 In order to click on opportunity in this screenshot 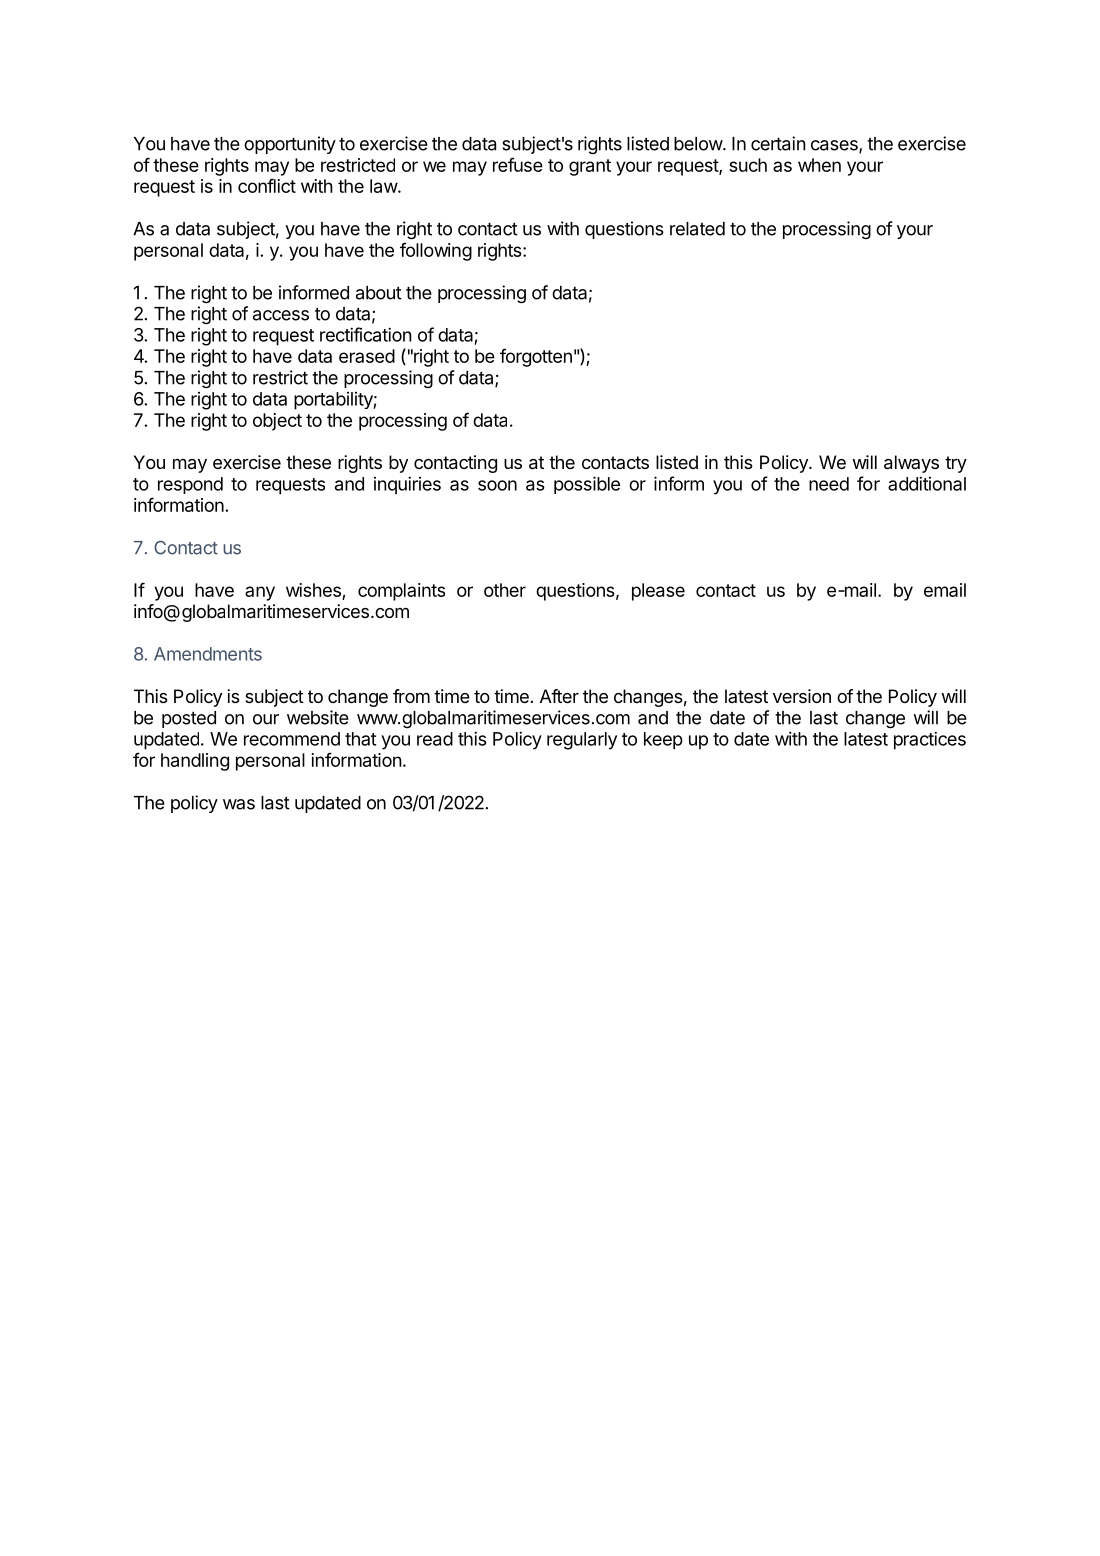, I will do `click(290, 145)`.
